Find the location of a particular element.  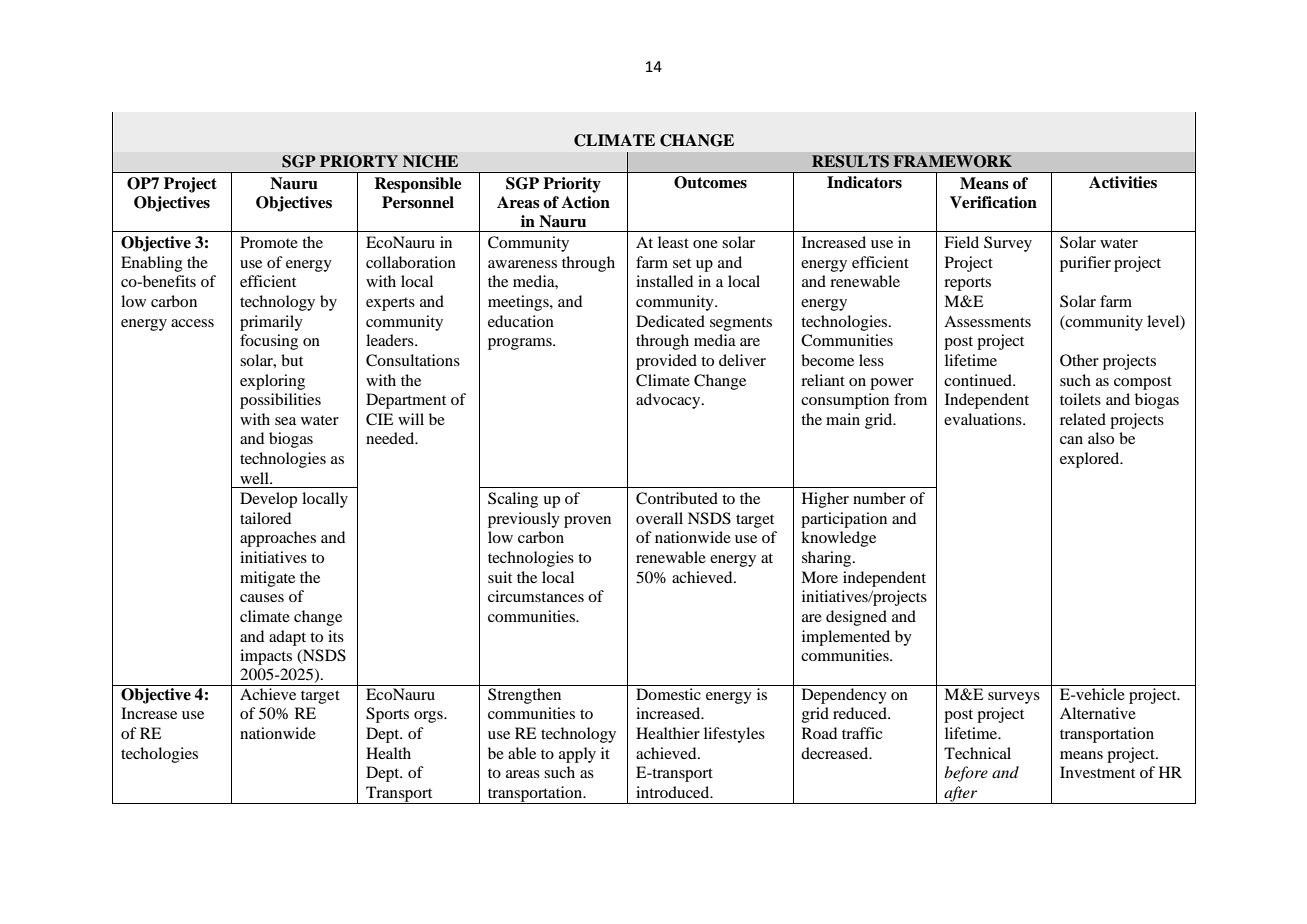

introduced is located at coordinates (674, 792).
